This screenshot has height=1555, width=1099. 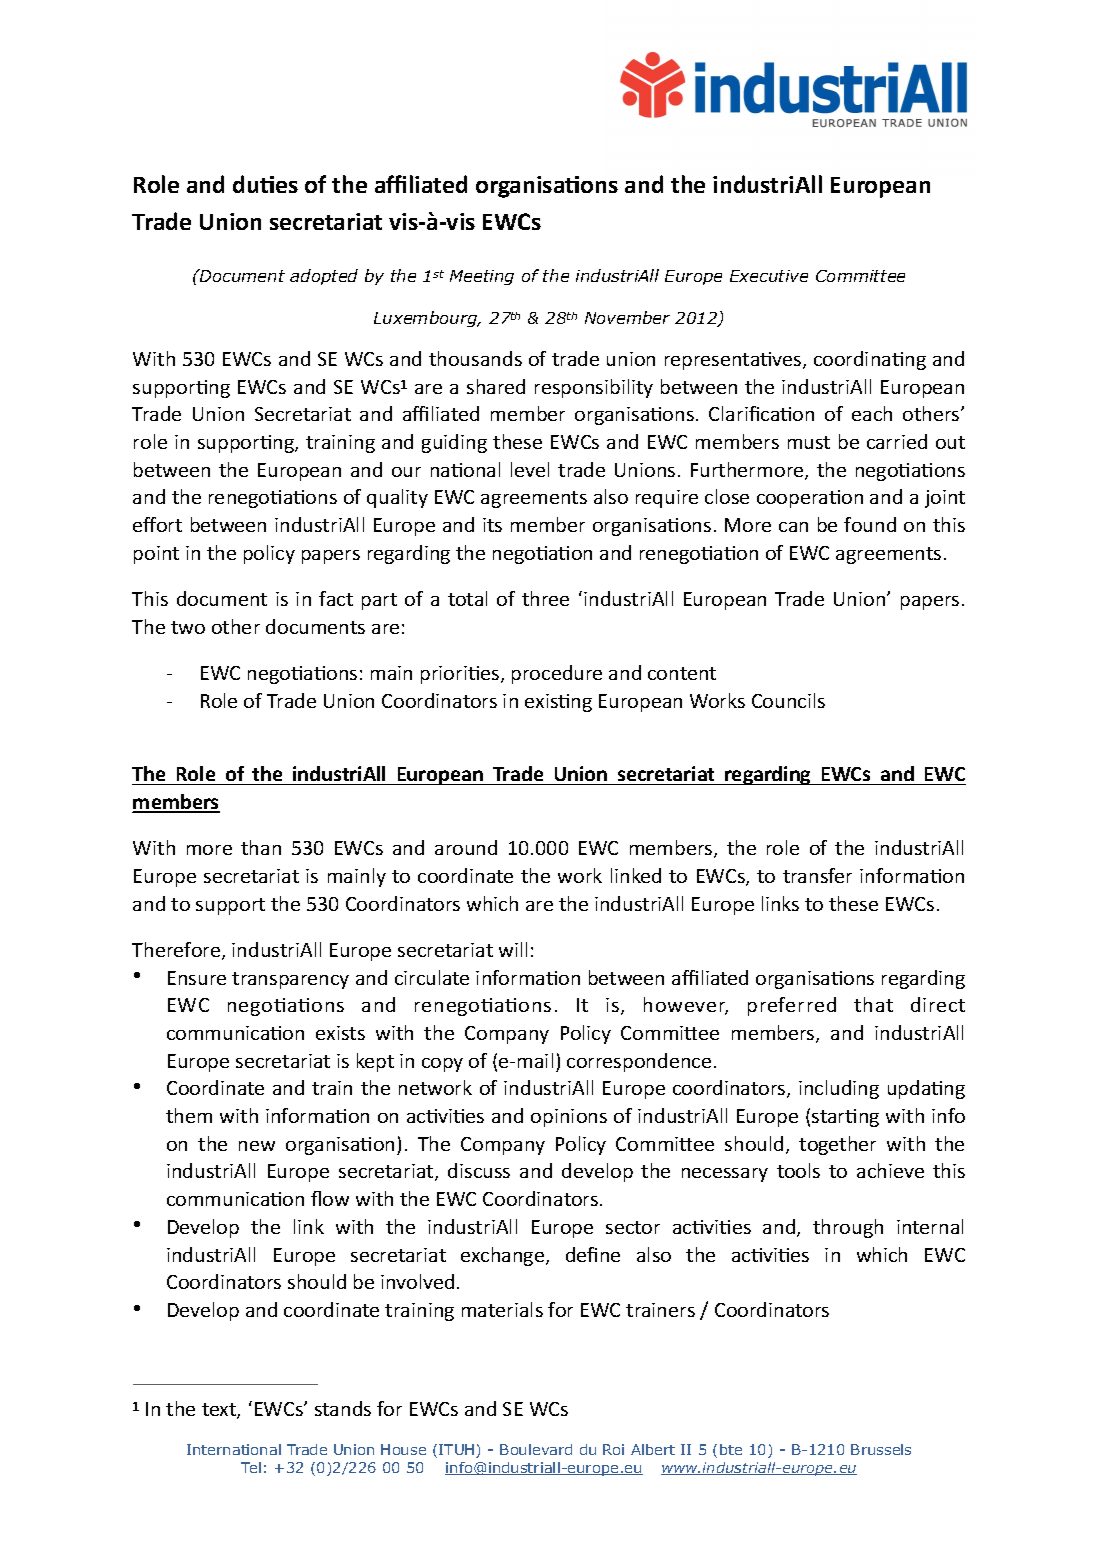 I want to click on fact, so click(x=336, y=598).
